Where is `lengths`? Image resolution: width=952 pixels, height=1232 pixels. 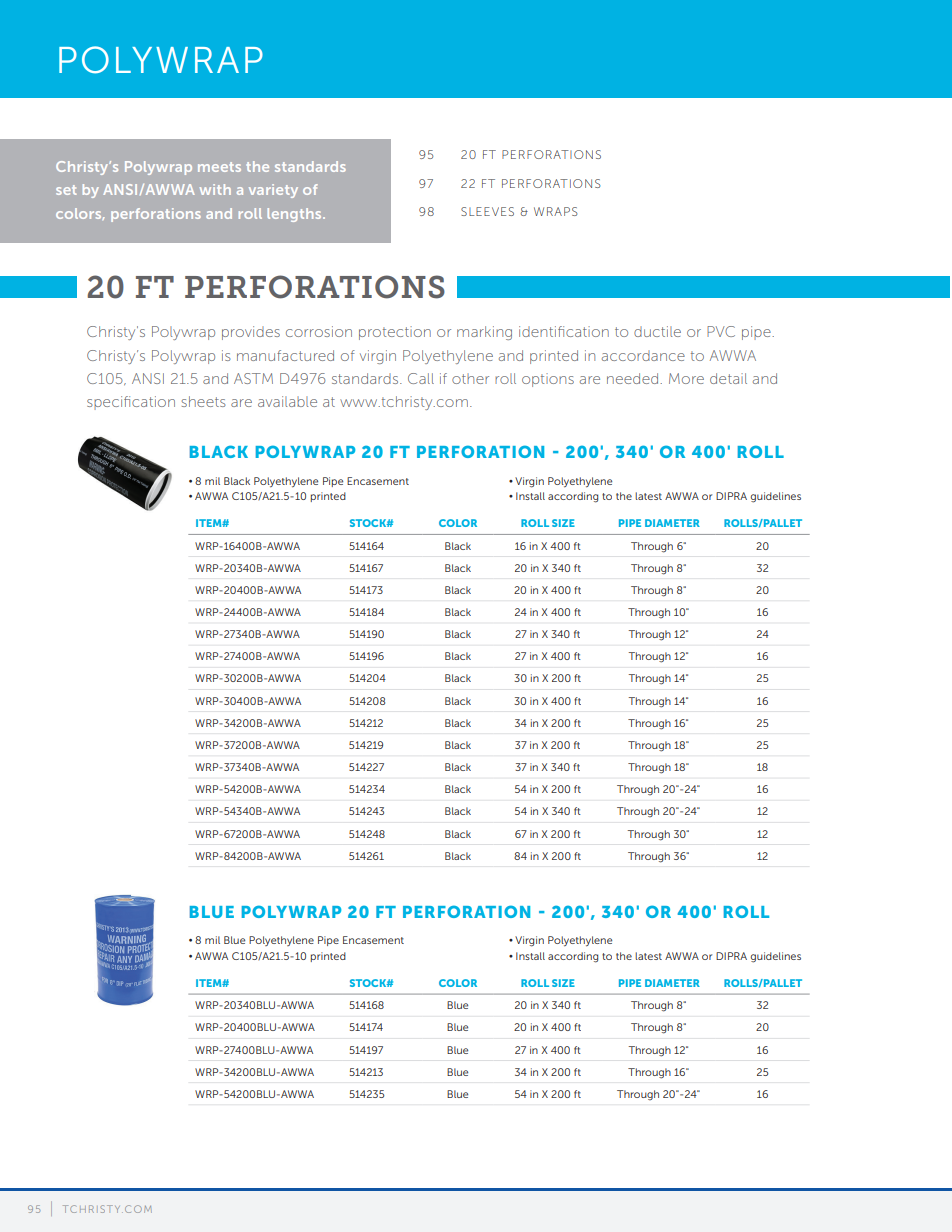 lengths is located at coordinates (295, 215).
